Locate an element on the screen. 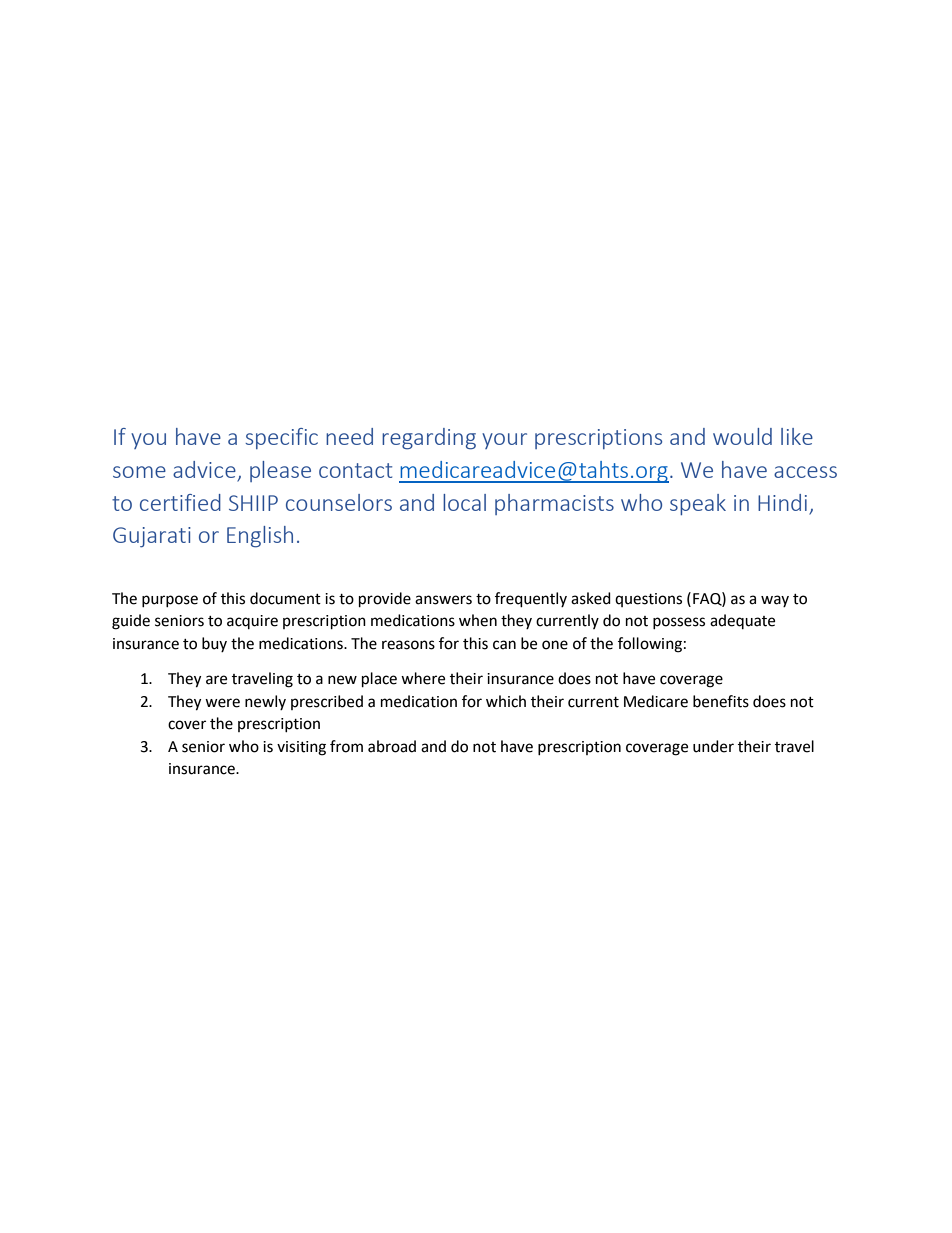  specific is located at coordinates (281, 438).
